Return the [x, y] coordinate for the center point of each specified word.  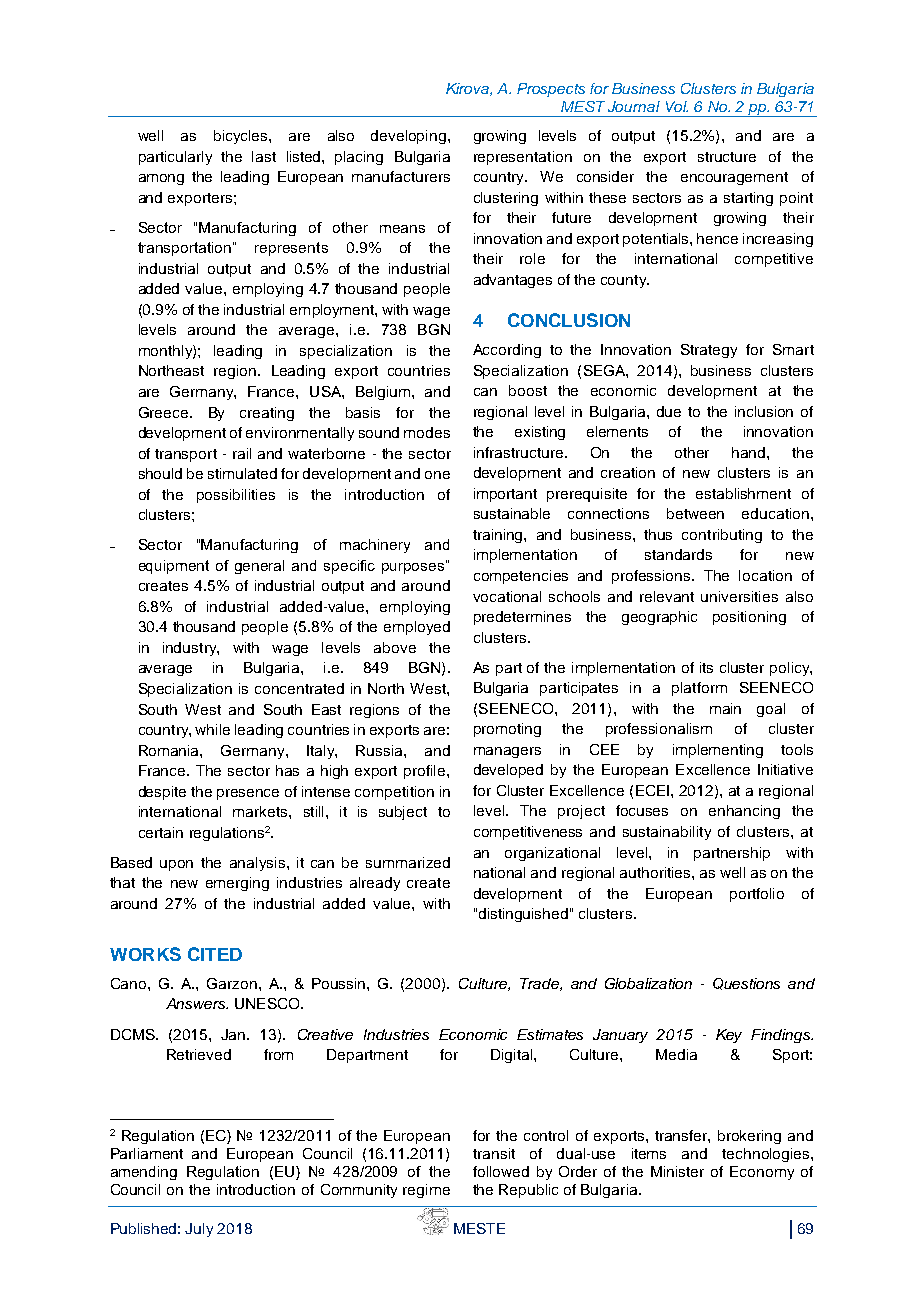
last [264, 156]
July [199, 1230]
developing [408, 137]
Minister [677, 1171]
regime [426, 1191]
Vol [677, 106]
